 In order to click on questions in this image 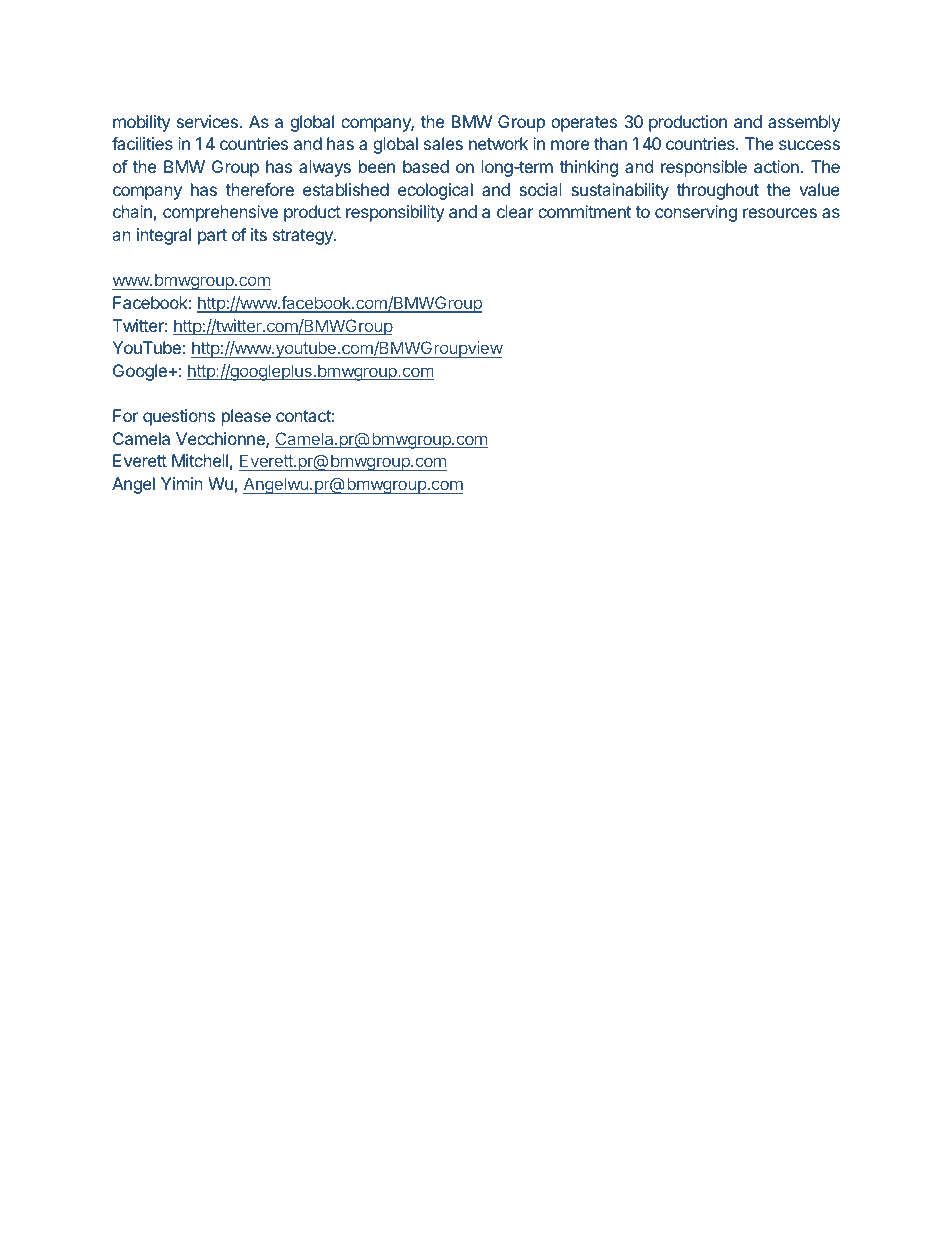, I will do `click(179, 417)`.
